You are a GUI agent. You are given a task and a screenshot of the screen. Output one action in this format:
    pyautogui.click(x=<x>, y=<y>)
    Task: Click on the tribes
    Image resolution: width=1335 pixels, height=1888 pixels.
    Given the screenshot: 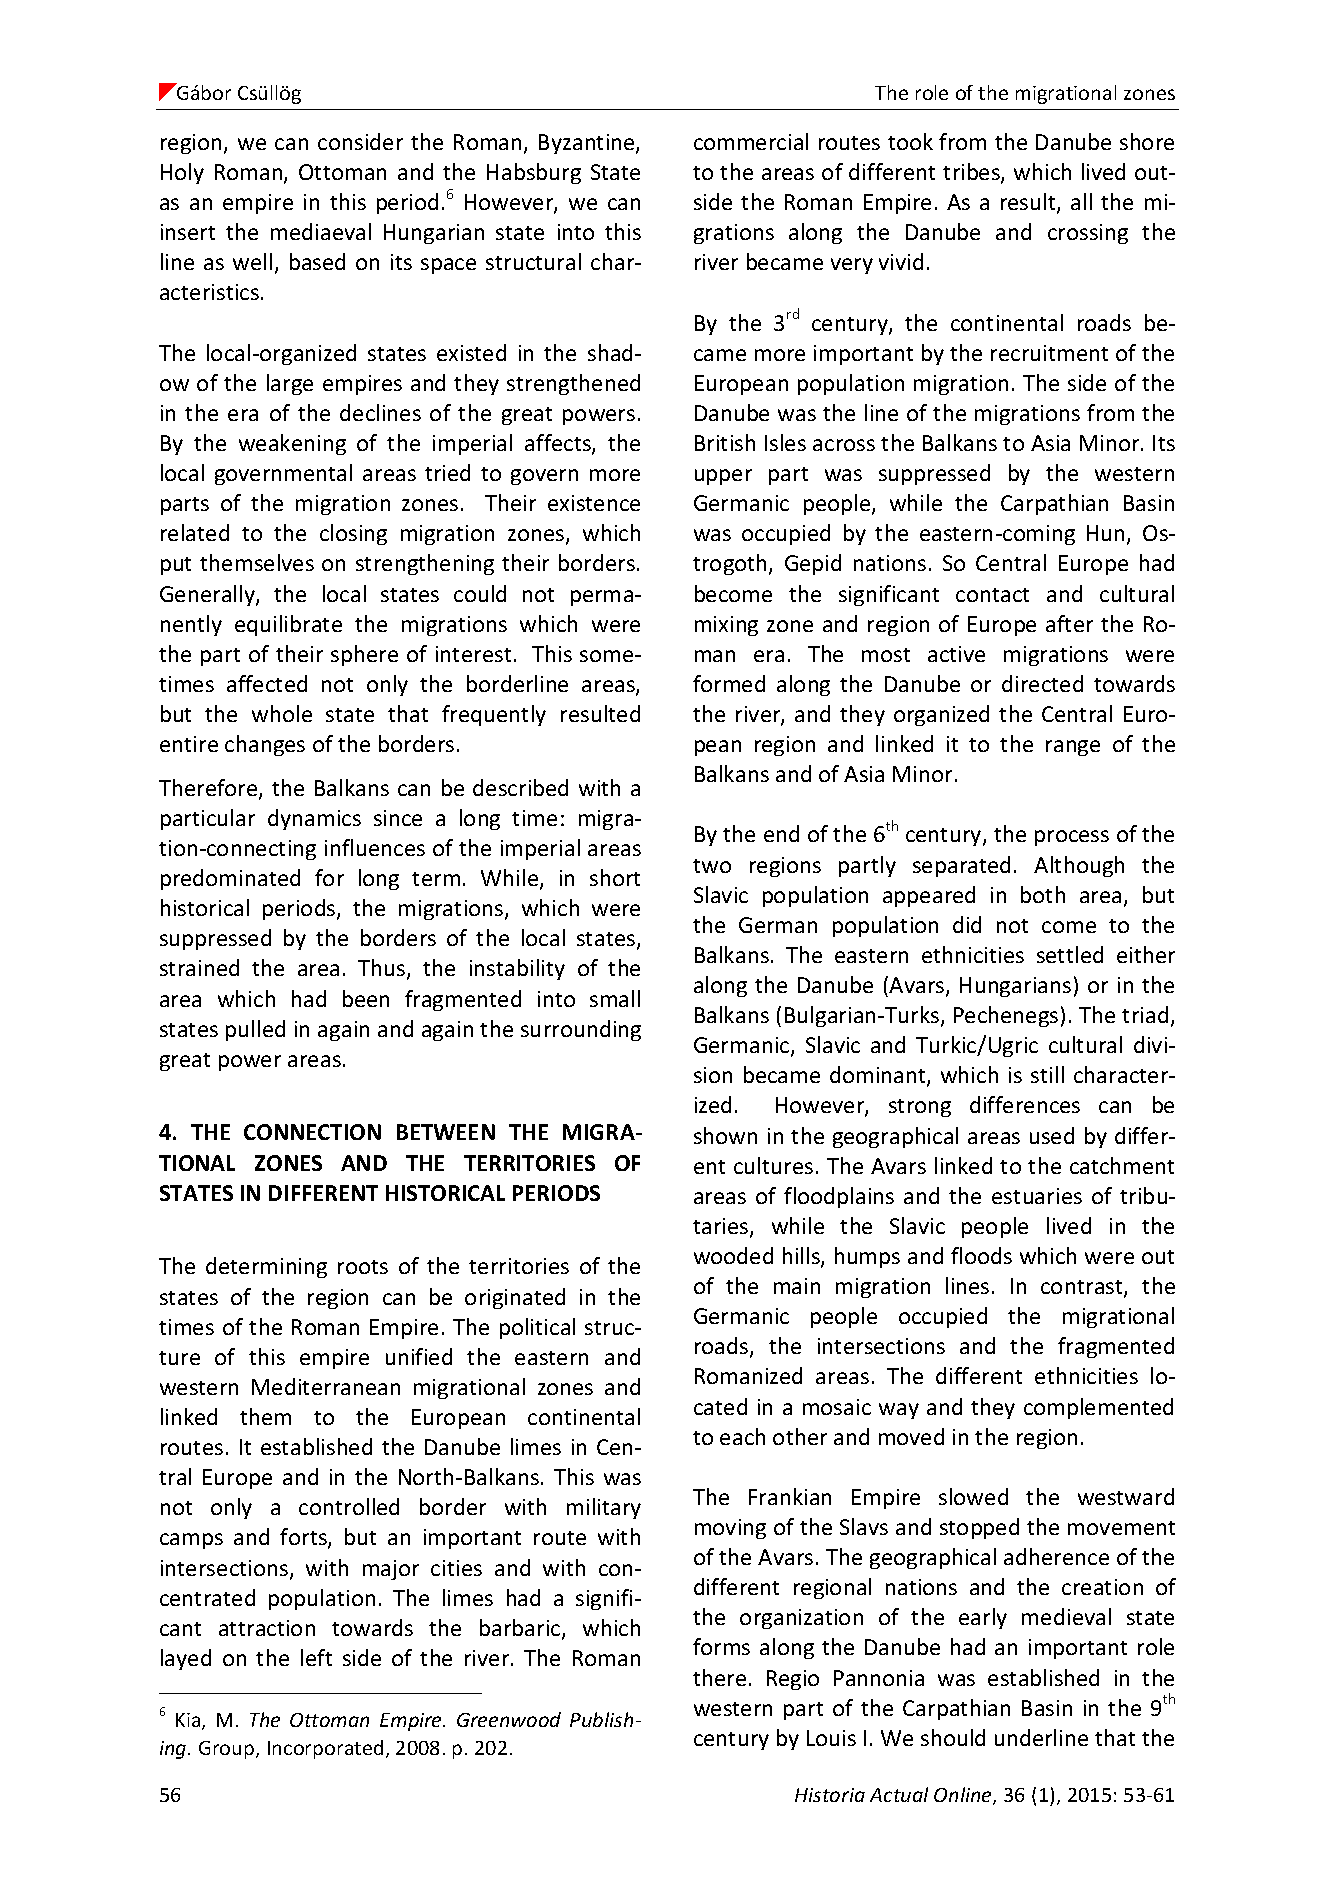 What is the action you would take?
    pyautogui.click(x=972, y=173)
